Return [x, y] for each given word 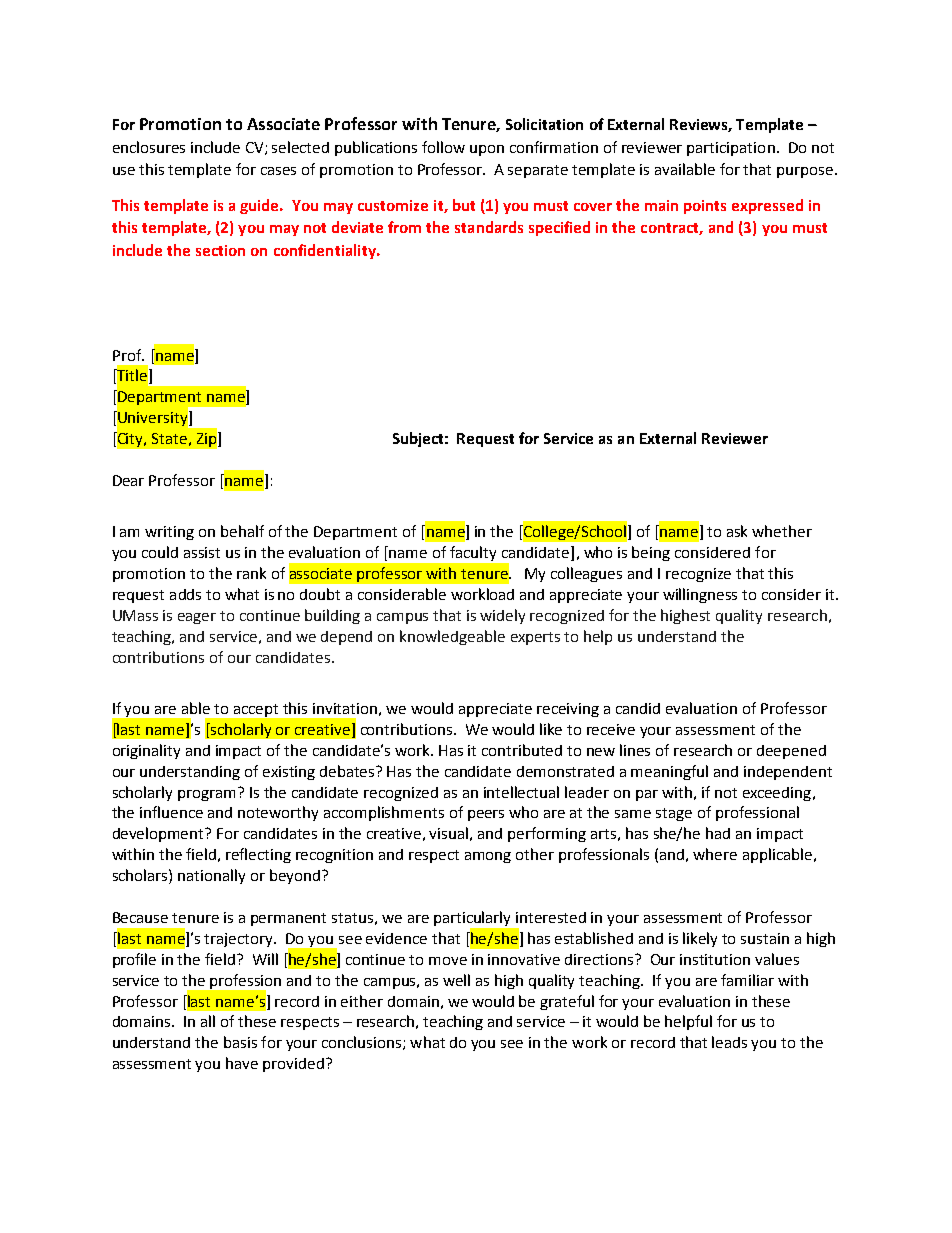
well [456, 980]
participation [731, 149]
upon [487, 150]
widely [502, 616]
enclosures [149, 147]
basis [240, 1042]
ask [737, 531]
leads [729, 1042]
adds [185, 594]
